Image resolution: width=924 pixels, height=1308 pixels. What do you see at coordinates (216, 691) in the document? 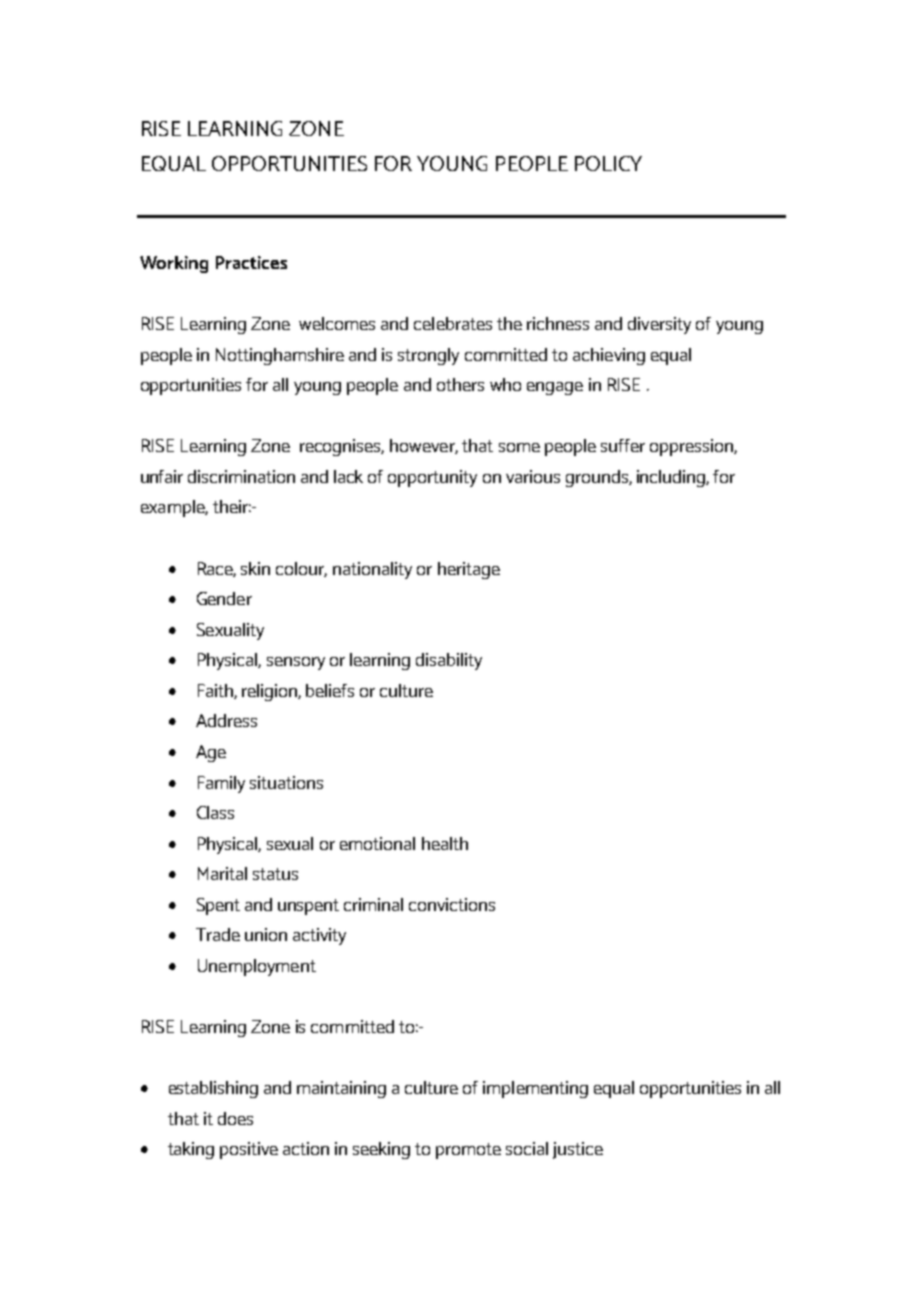
I see `Faith` at bounding box center [216, 691].
